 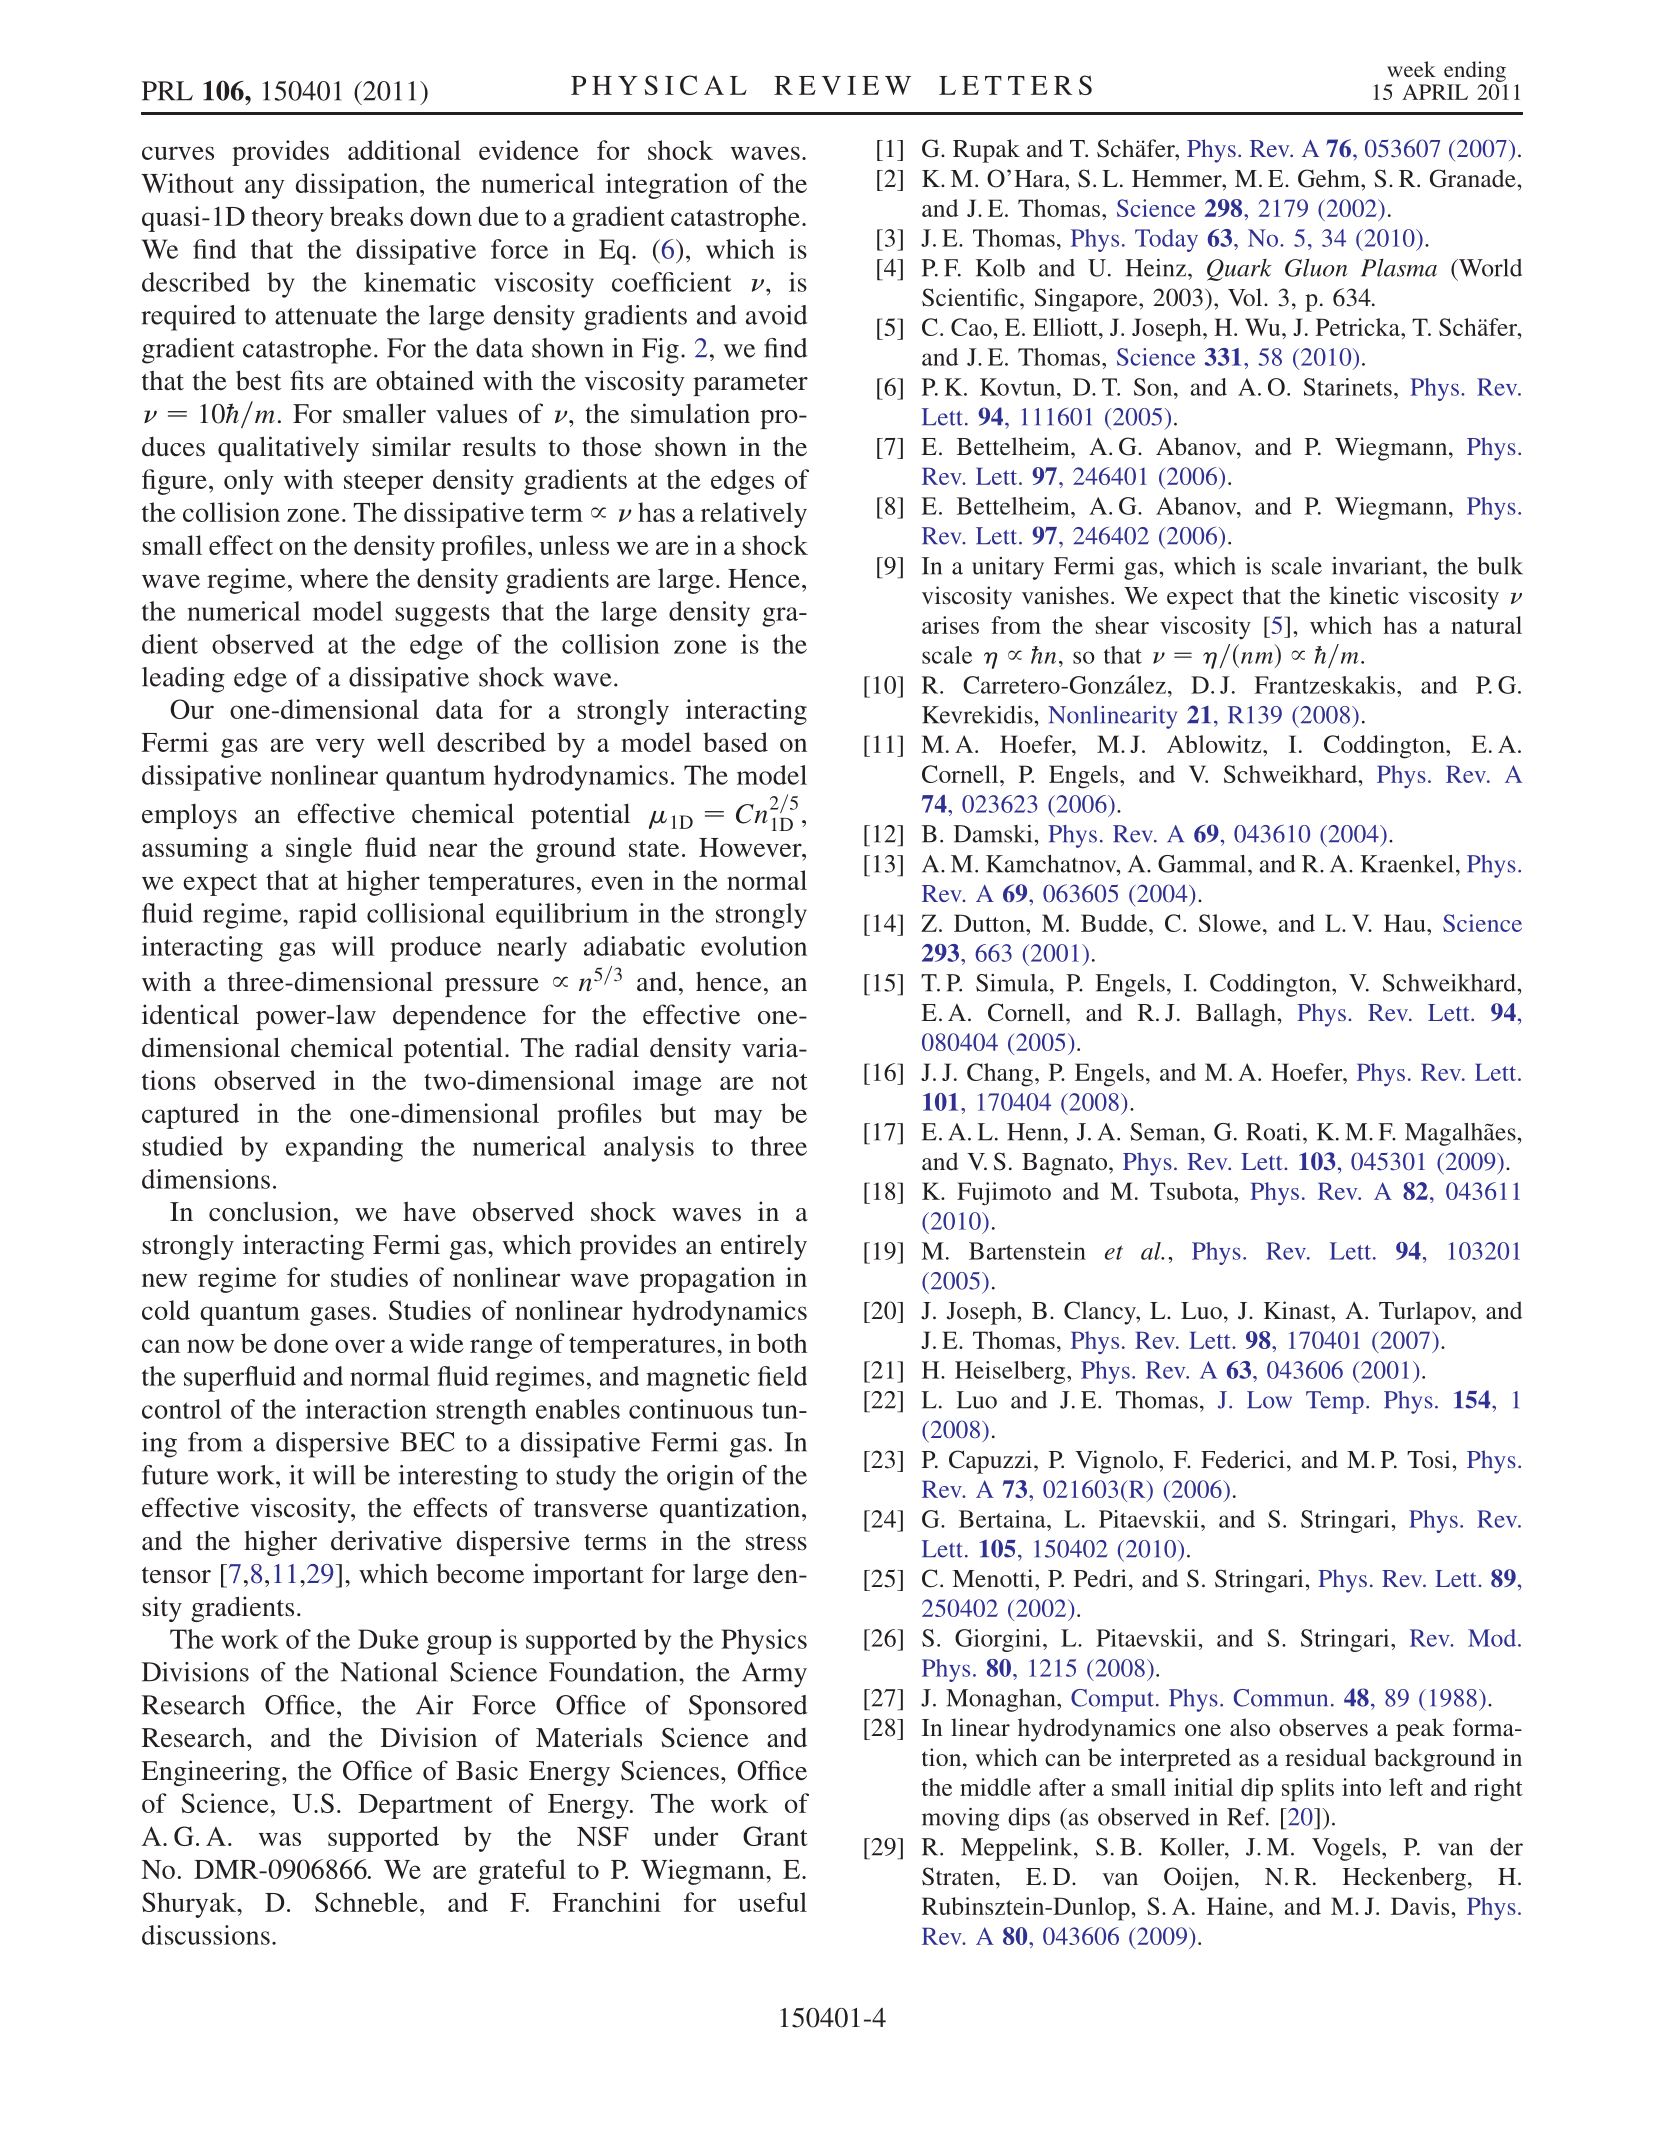 I want to click on any, so click(x=265, y=189).
